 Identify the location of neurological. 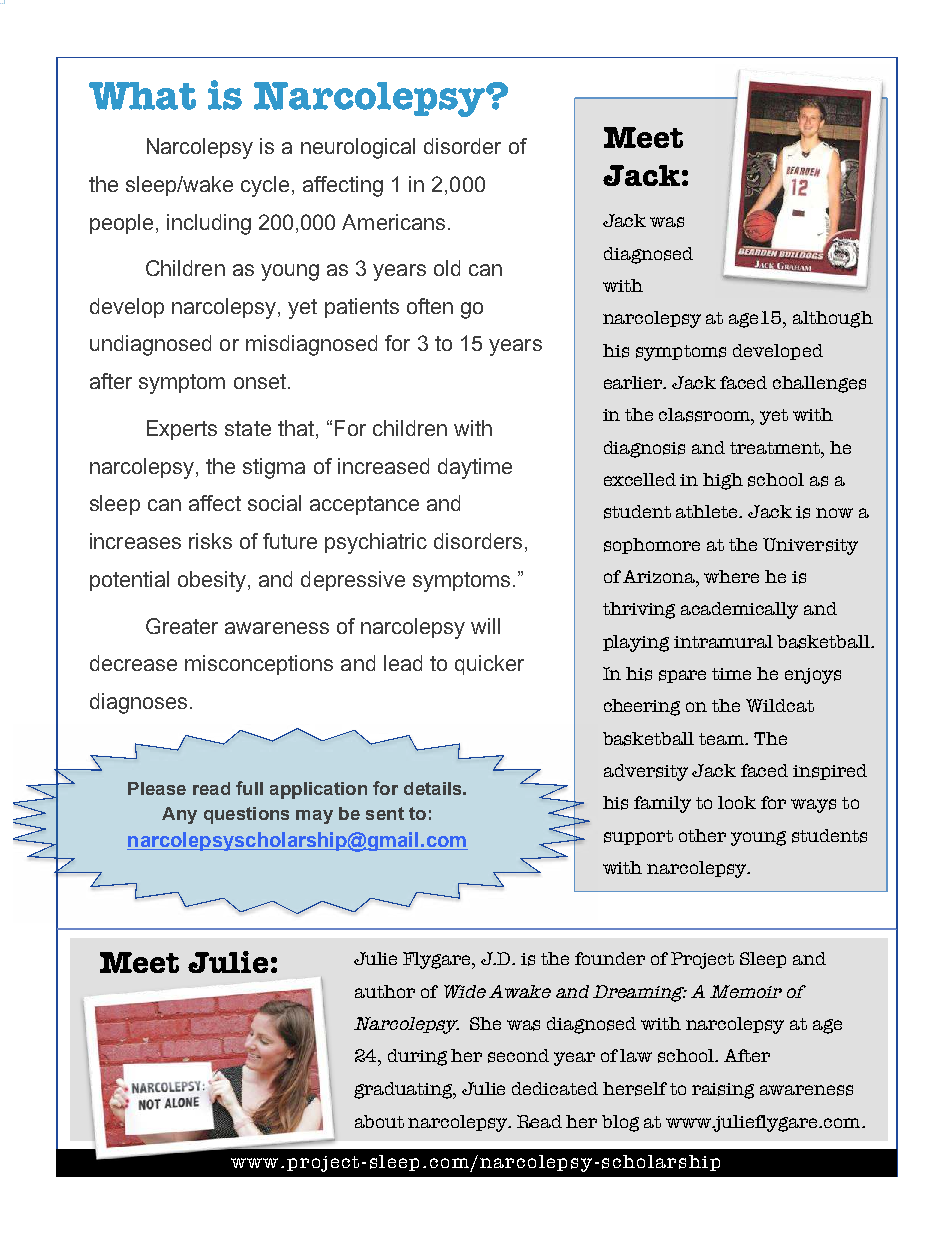
(358, 148).
